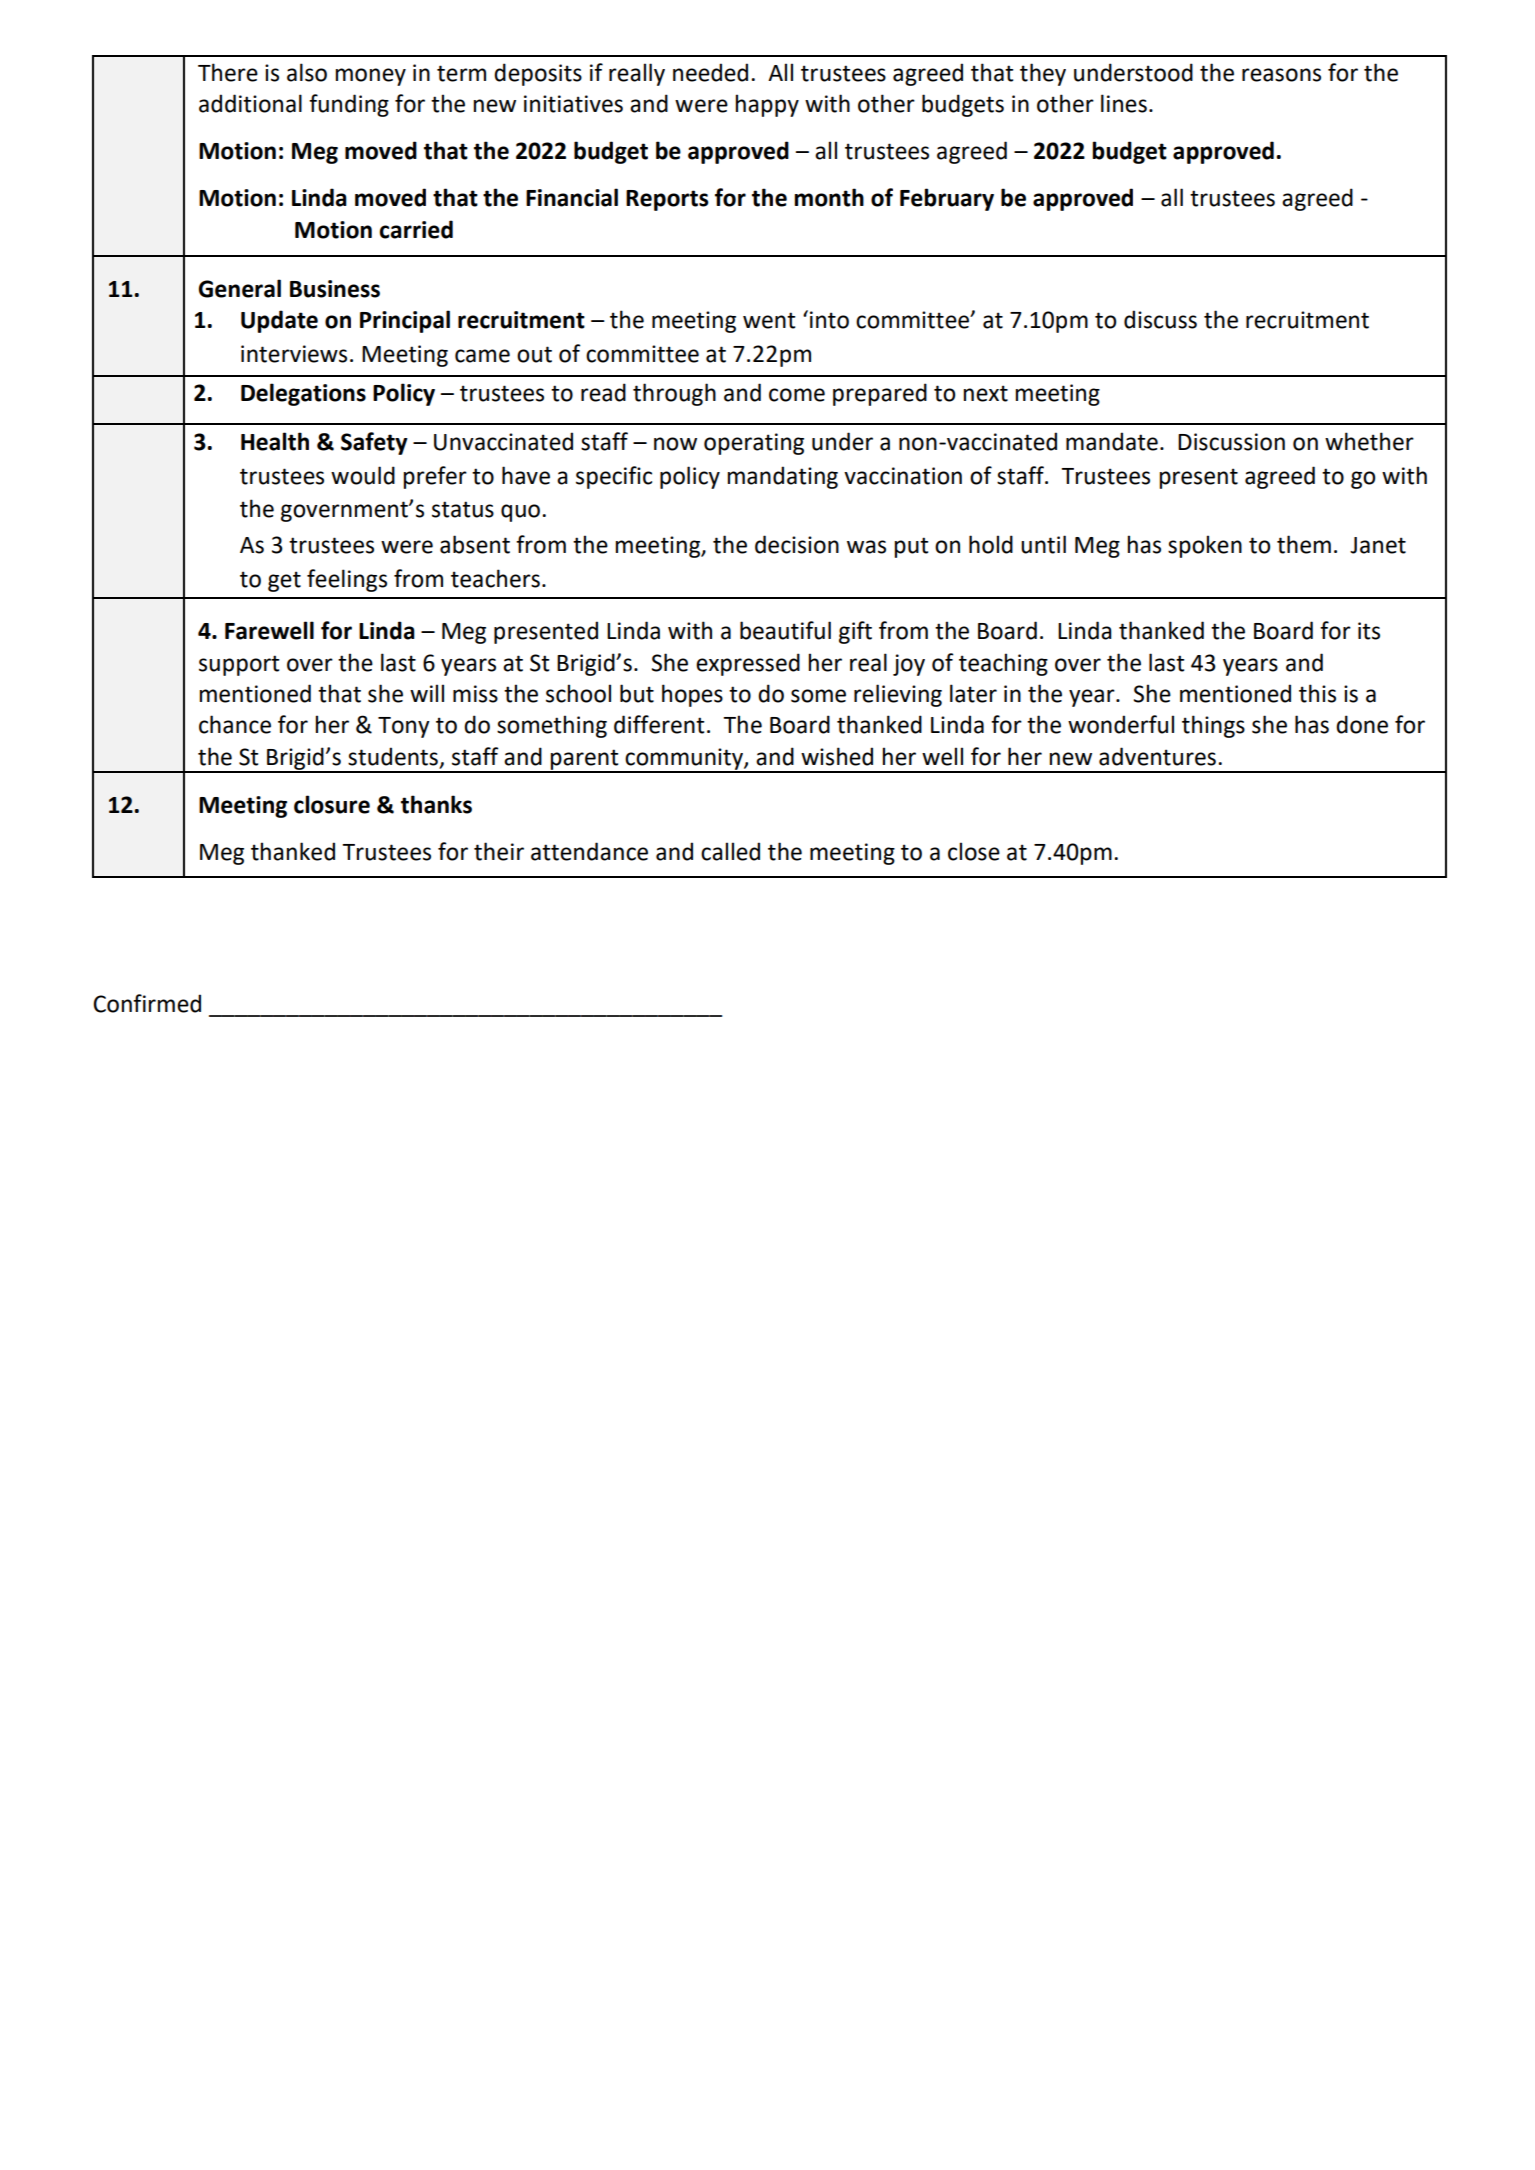  I want to click on spoken, so click(1205, 546).
